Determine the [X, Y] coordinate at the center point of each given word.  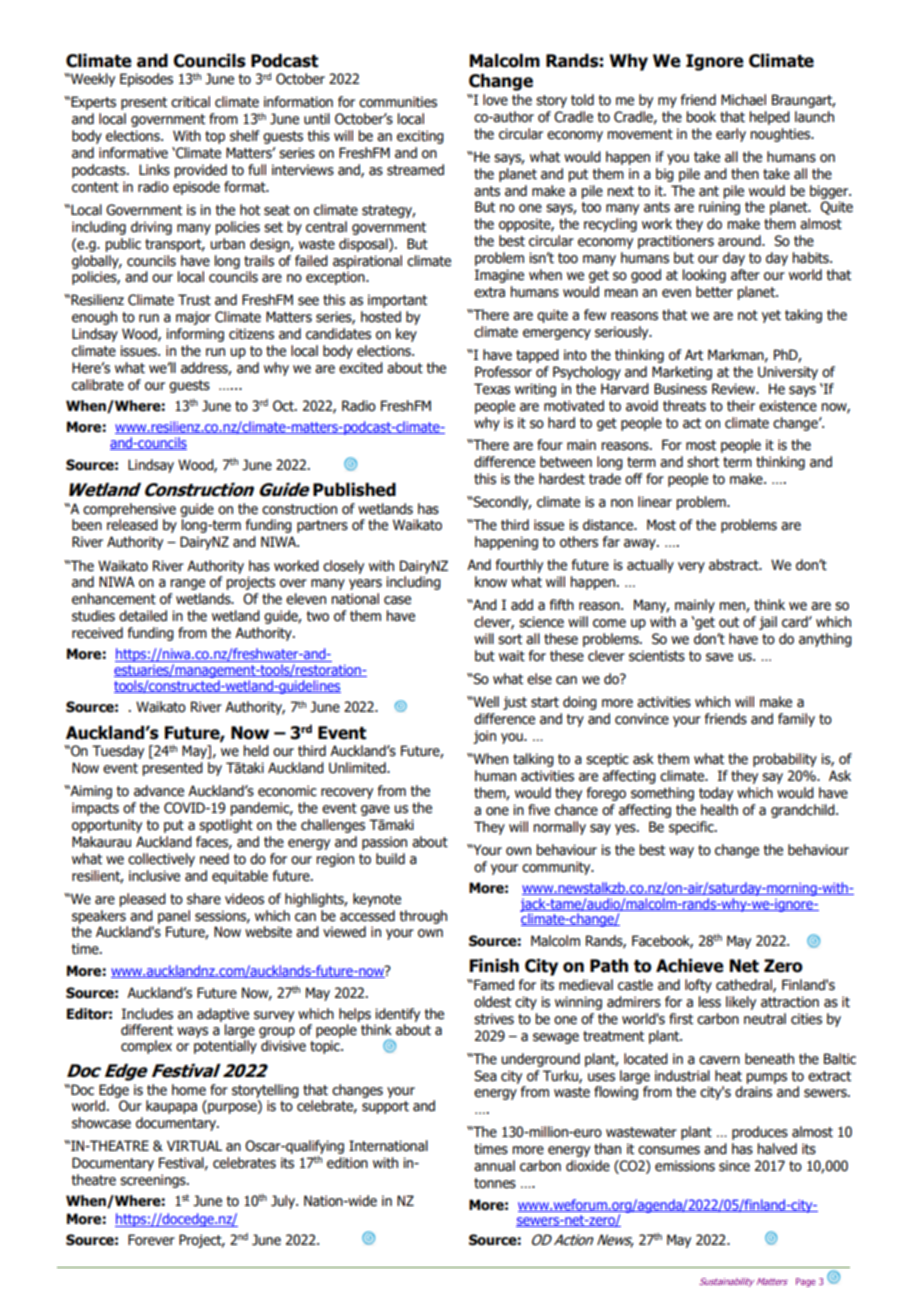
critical [190, 102]
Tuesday [118, 752]
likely [741, 1003]
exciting [420, 137]
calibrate [98, 385]
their [741, 406]
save [719, 657]
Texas [492, 389]
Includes [147, 1014]
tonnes [495, 1183]
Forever [151, 1240]
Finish [494, 966]
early [731, 135]
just [515, 703]
